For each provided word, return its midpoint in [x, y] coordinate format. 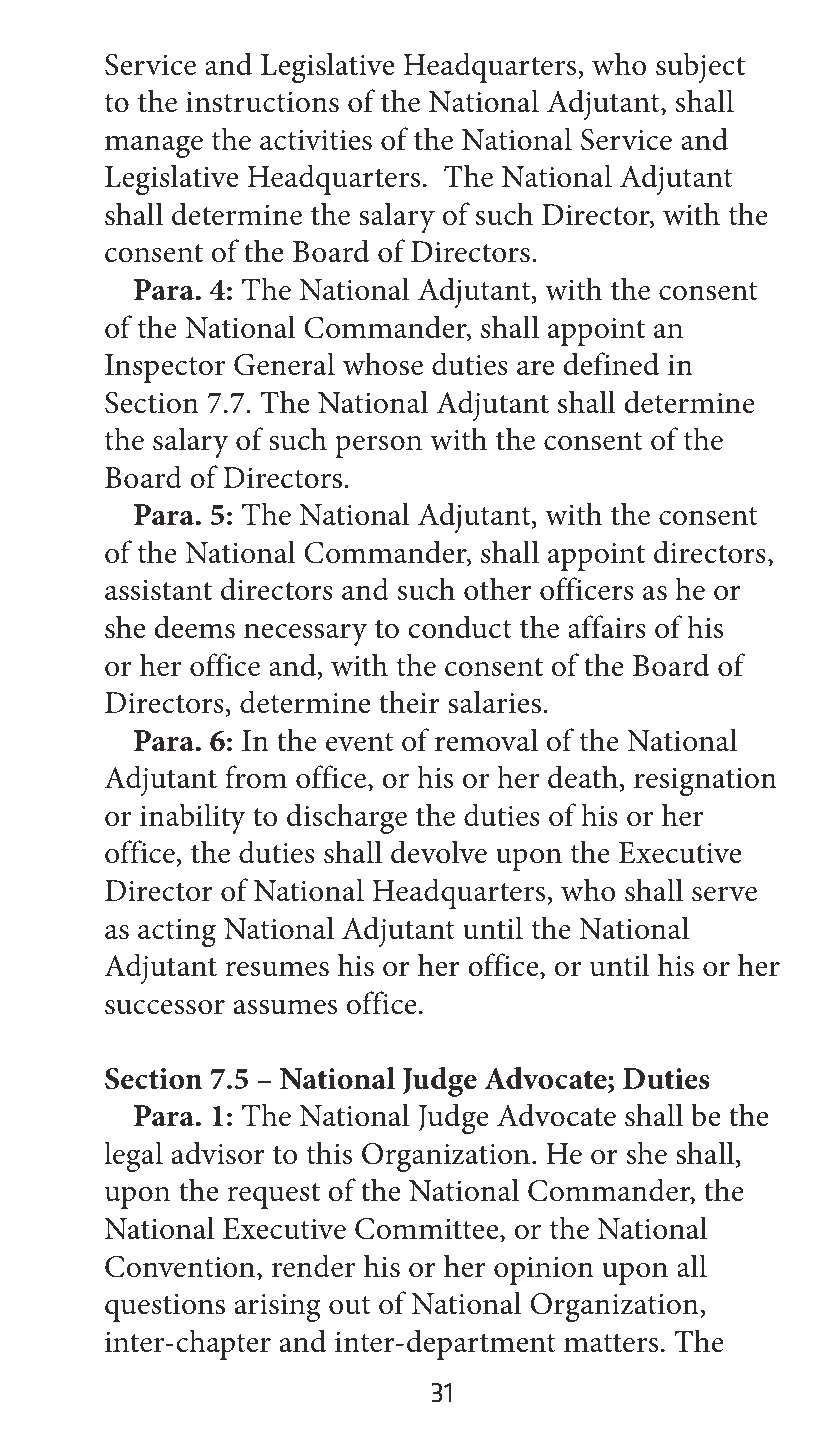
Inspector [165, 368]
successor [165, 1007]
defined [611, 364]
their [409, 702]
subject [700, 67]
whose [383, 364]
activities [316, 140]
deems [194, 627]
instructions [262, 102]
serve [724, 894]
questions [165, 1308]
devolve [439, 852]
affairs [607, 627]
